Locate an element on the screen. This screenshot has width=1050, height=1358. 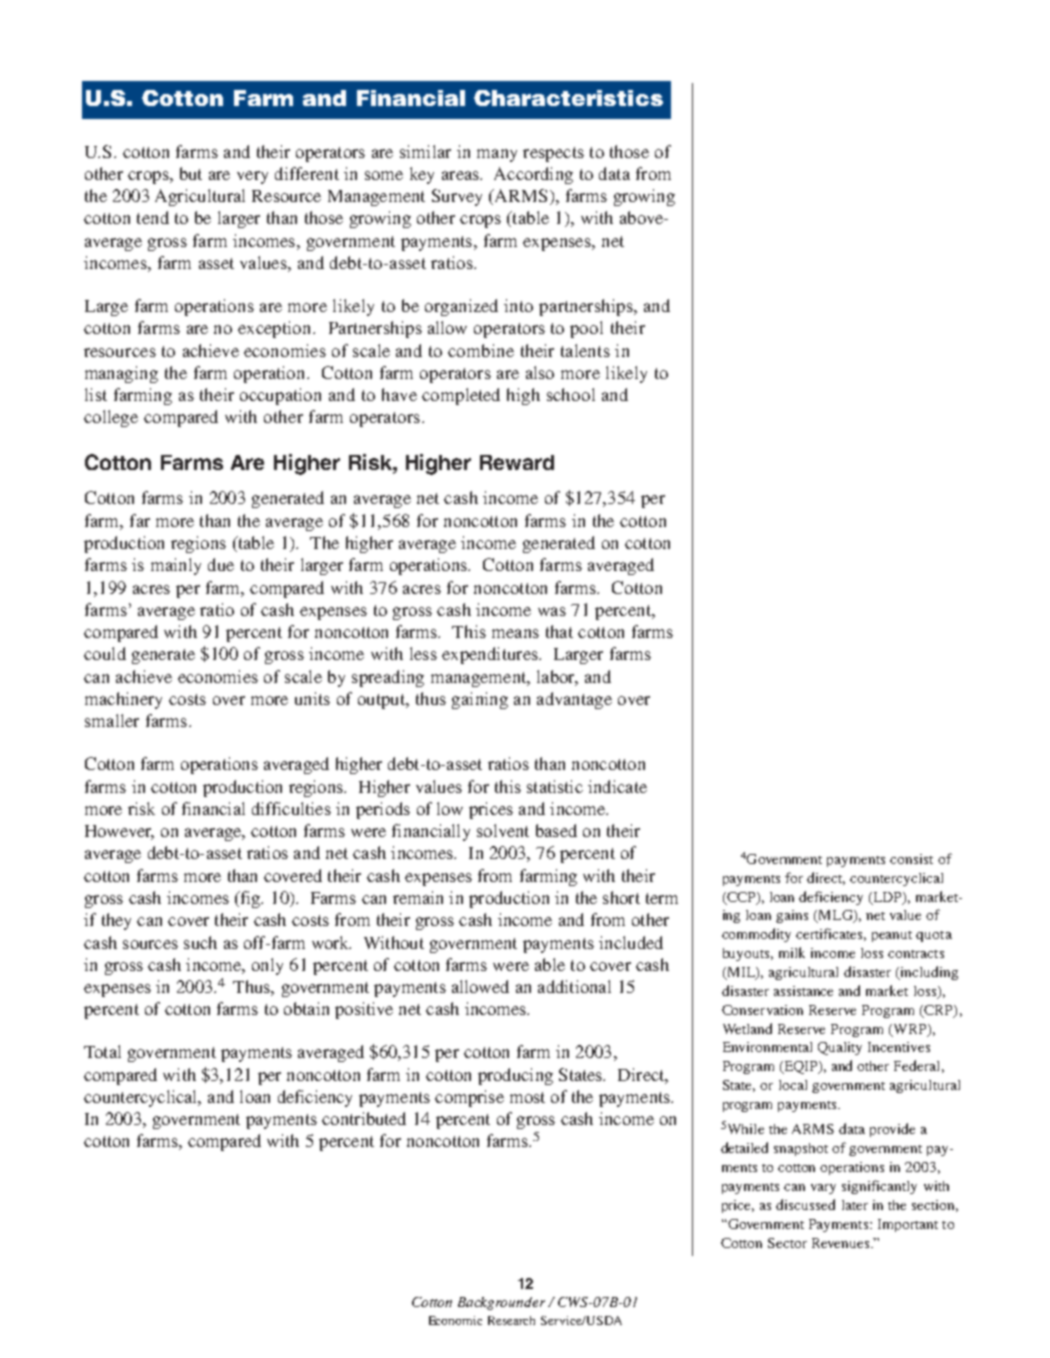
machinery is located at coordinates (123, 700).
